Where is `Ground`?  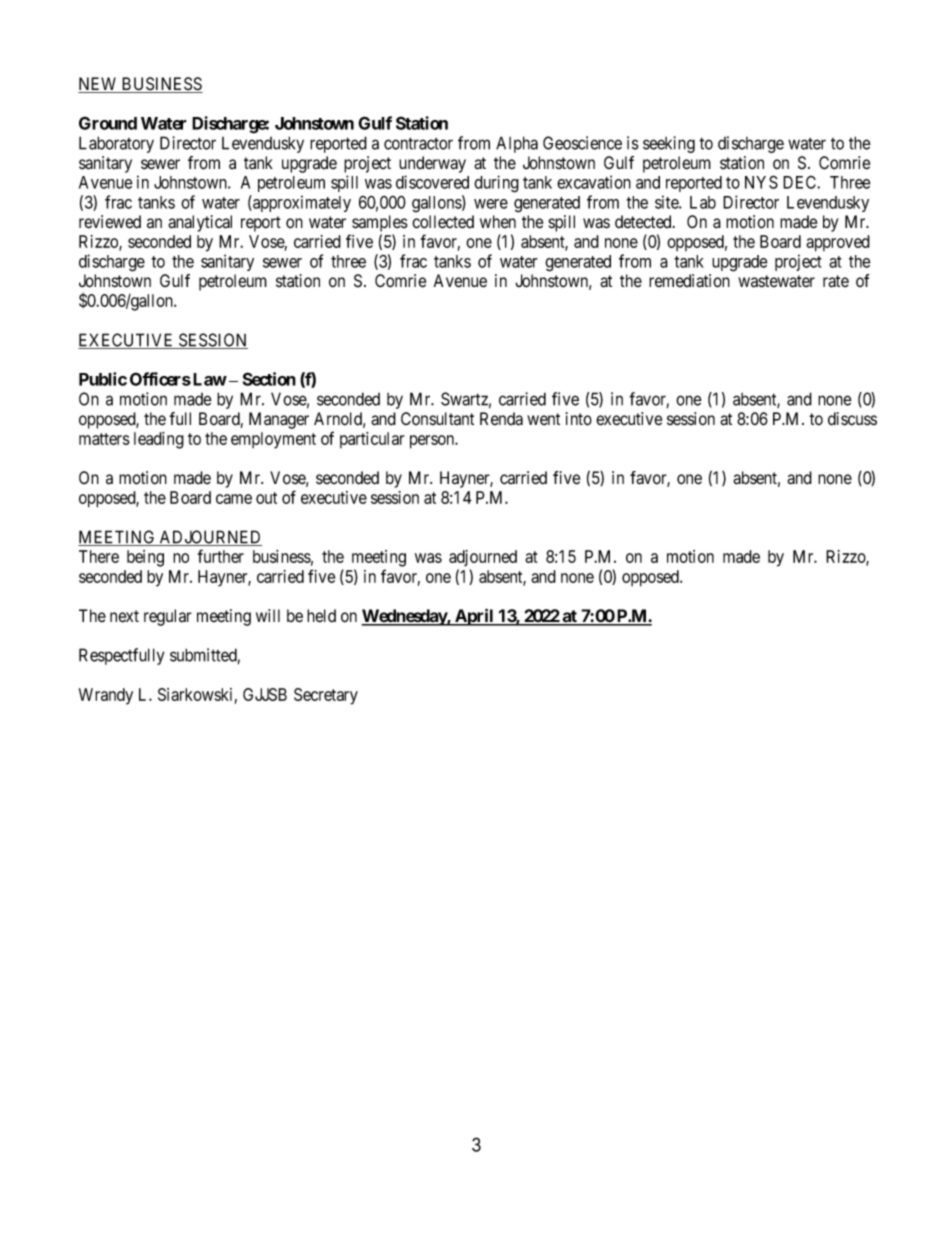 Ground is located at coordinates (108, 123).
